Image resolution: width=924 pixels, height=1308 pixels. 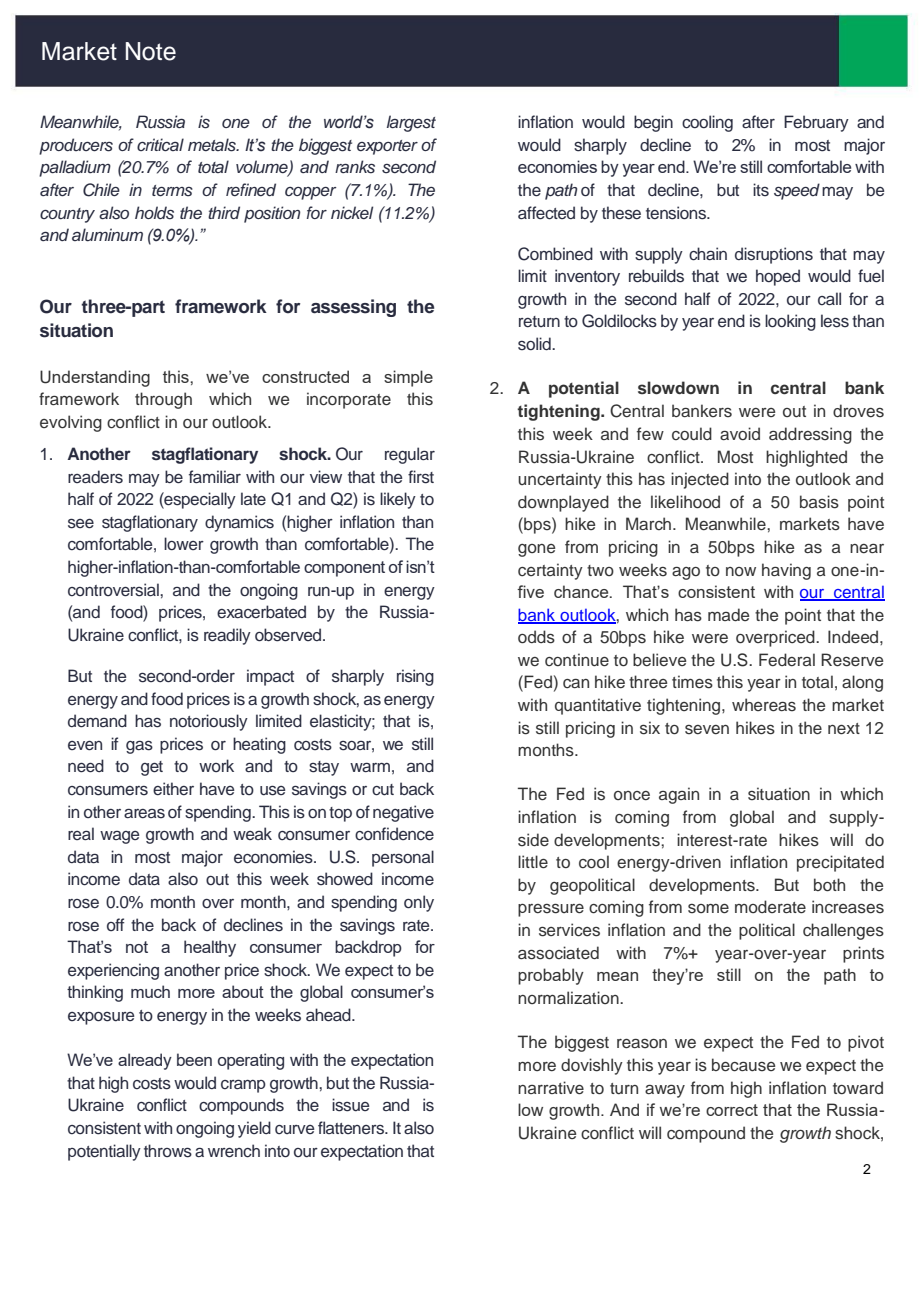 What do you see at coordinates (844, 729) in the page?
I see `next` at bounding box center [844, 729].
